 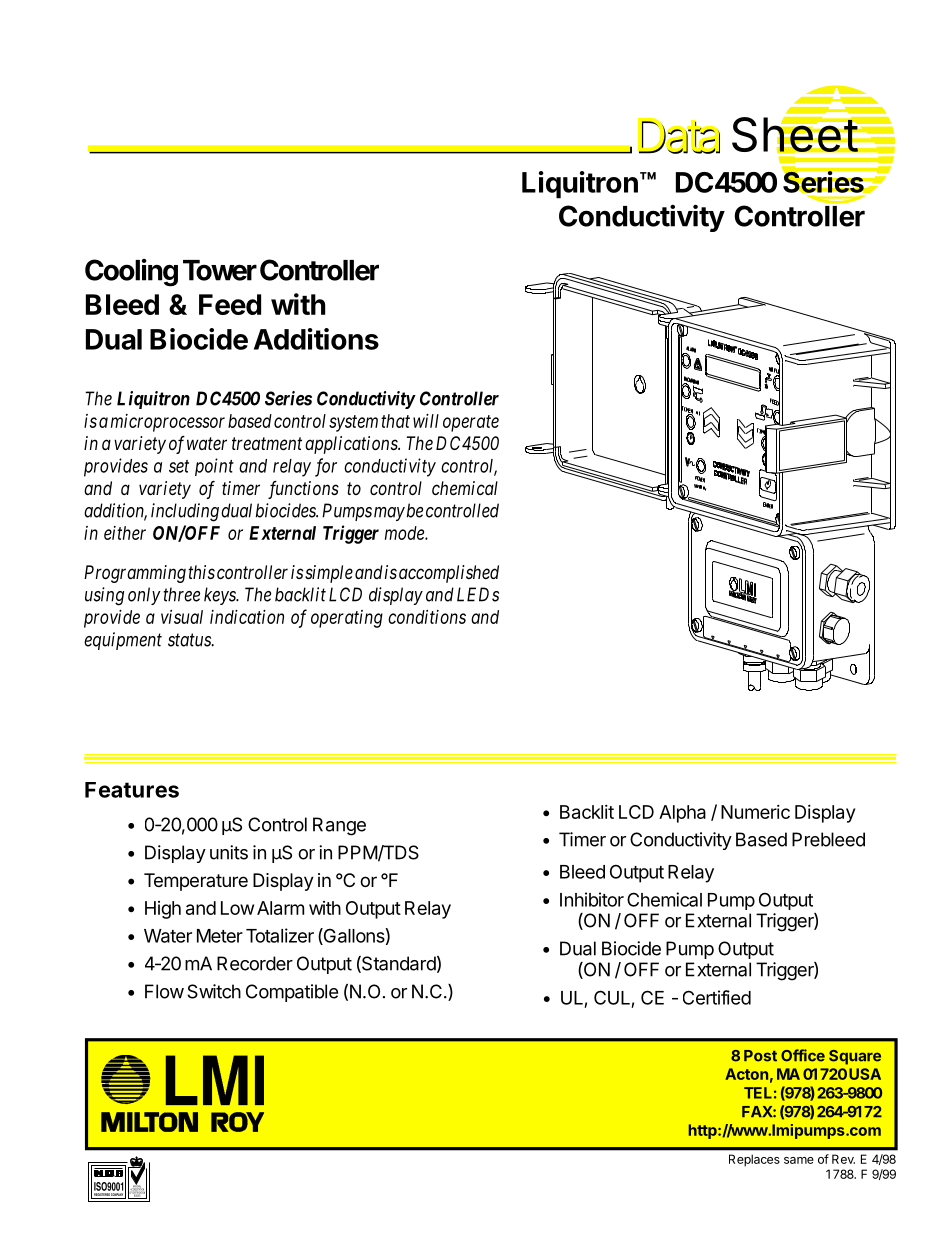 I want to click on Numeric, so click(x=755, y=812).
